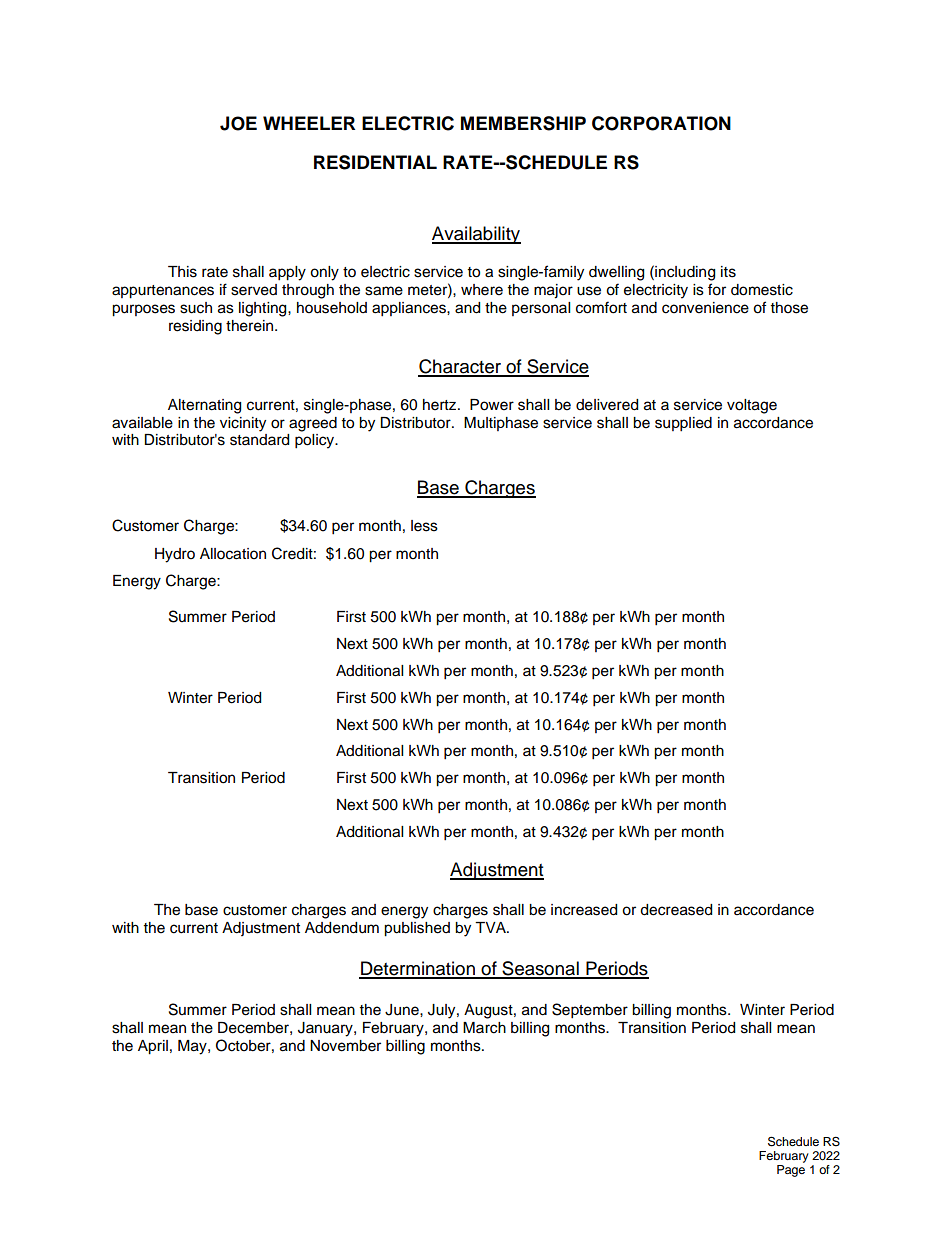  I want to click on JOE, so click(238, 123).
